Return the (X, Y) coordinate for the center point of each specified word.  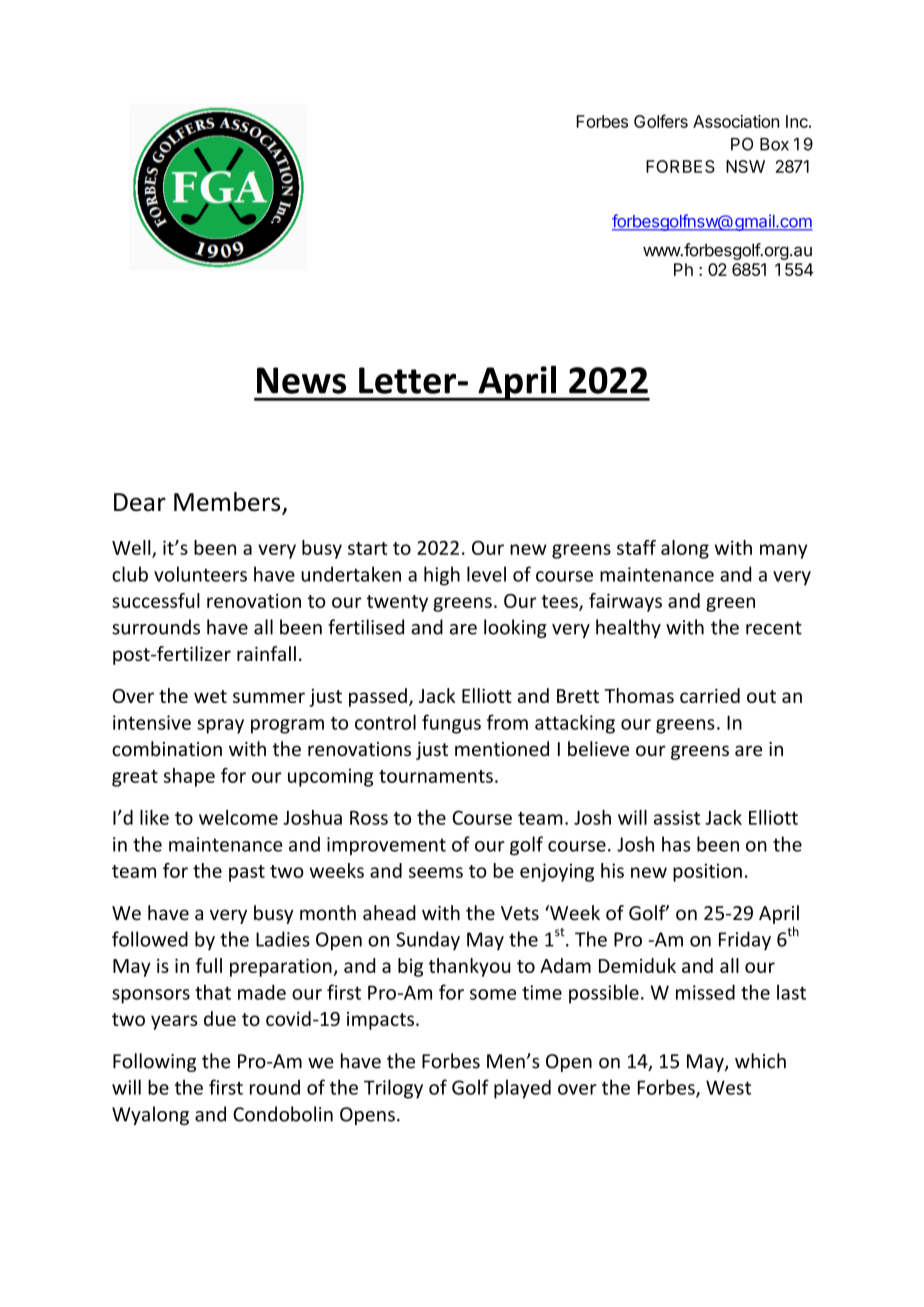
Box (774, 144)
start (368, 548)
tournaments (436, 776)
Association (736, 121)
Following (154, 1062)
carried (710, 695)
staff (636, 547)
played (522, 1089)
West (728, 1087)
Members (228, 503)
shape (189, 777)
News (301, 380)
